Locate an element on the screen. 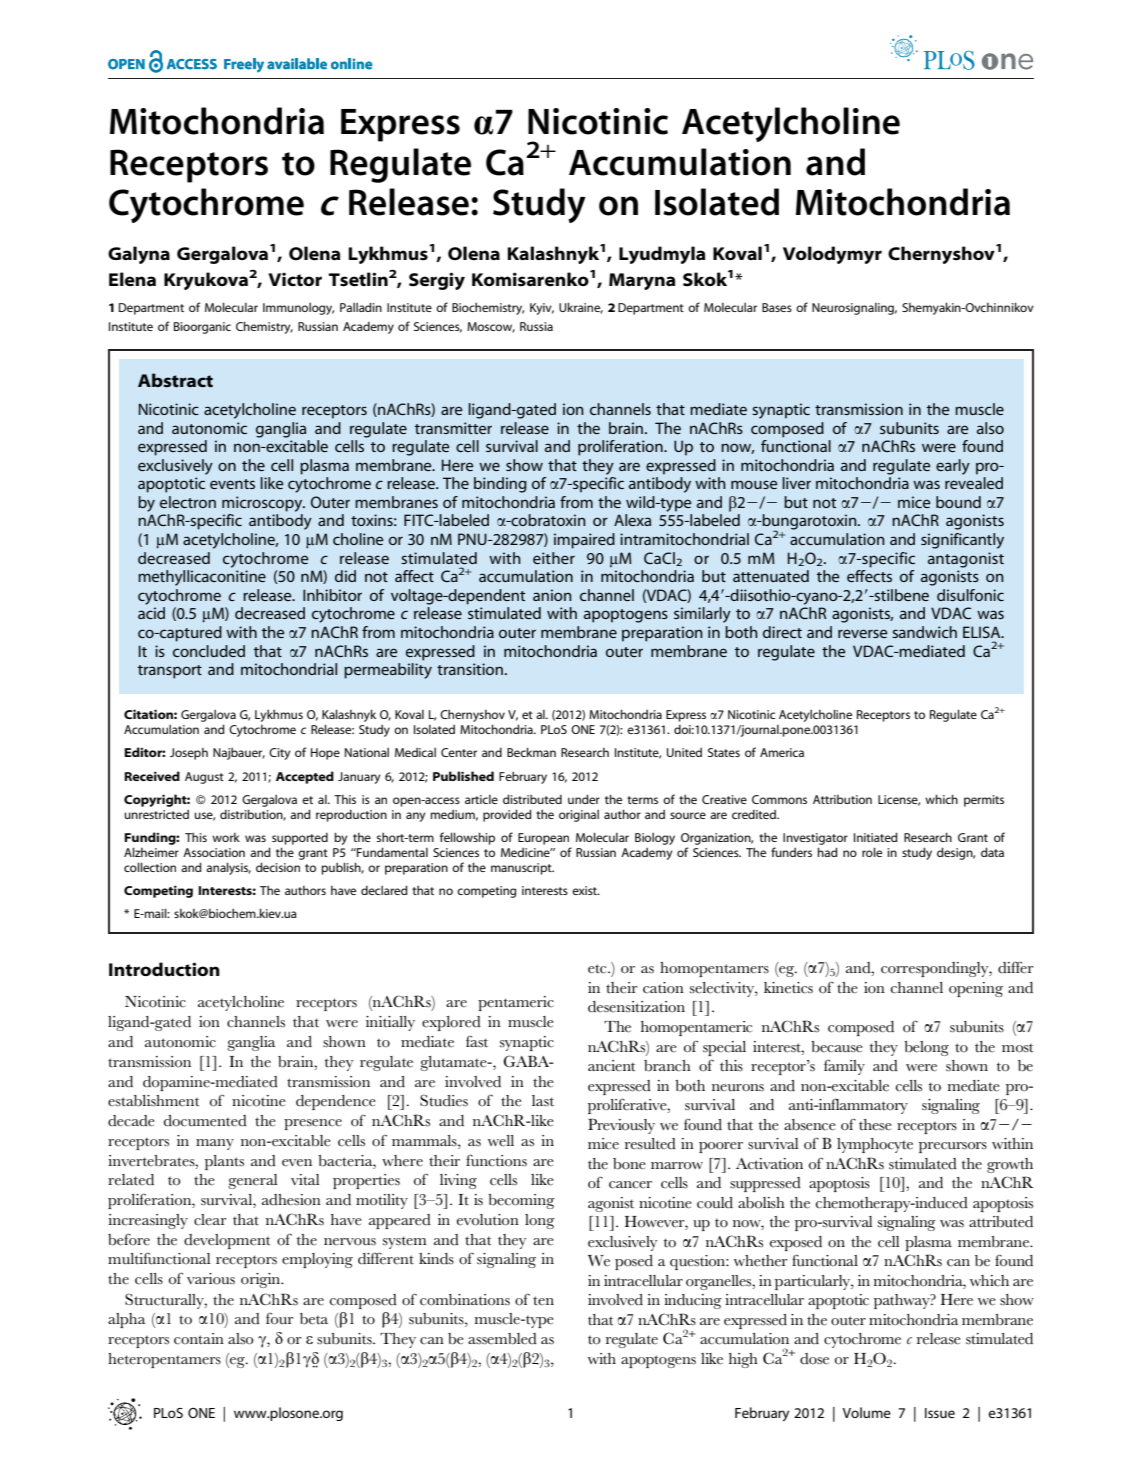 This screenshot has width=1142, height=1475. Victor is located at coordinates (295, 280).
